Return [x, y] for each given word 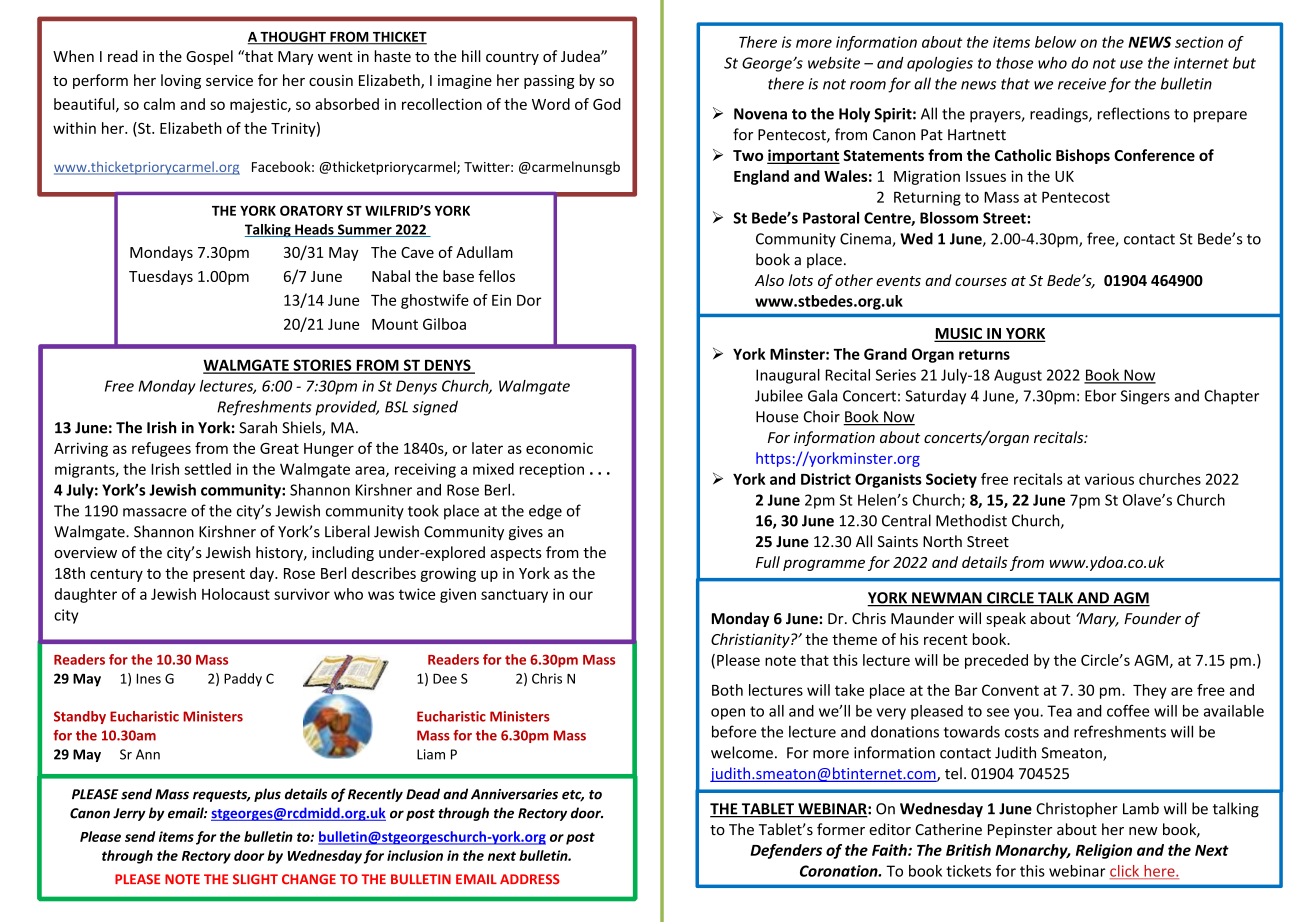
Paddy [243, 680]
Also [769, 280]
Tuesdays [161, 277]
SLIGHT [255, 879]
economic [559, 448]
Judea [581, 56]
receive [1082, 84]
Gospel [209, 57]
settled [207, 469]
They [1150, 691]
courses [981, 282]
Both [727, 690]
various [1109, 479]
